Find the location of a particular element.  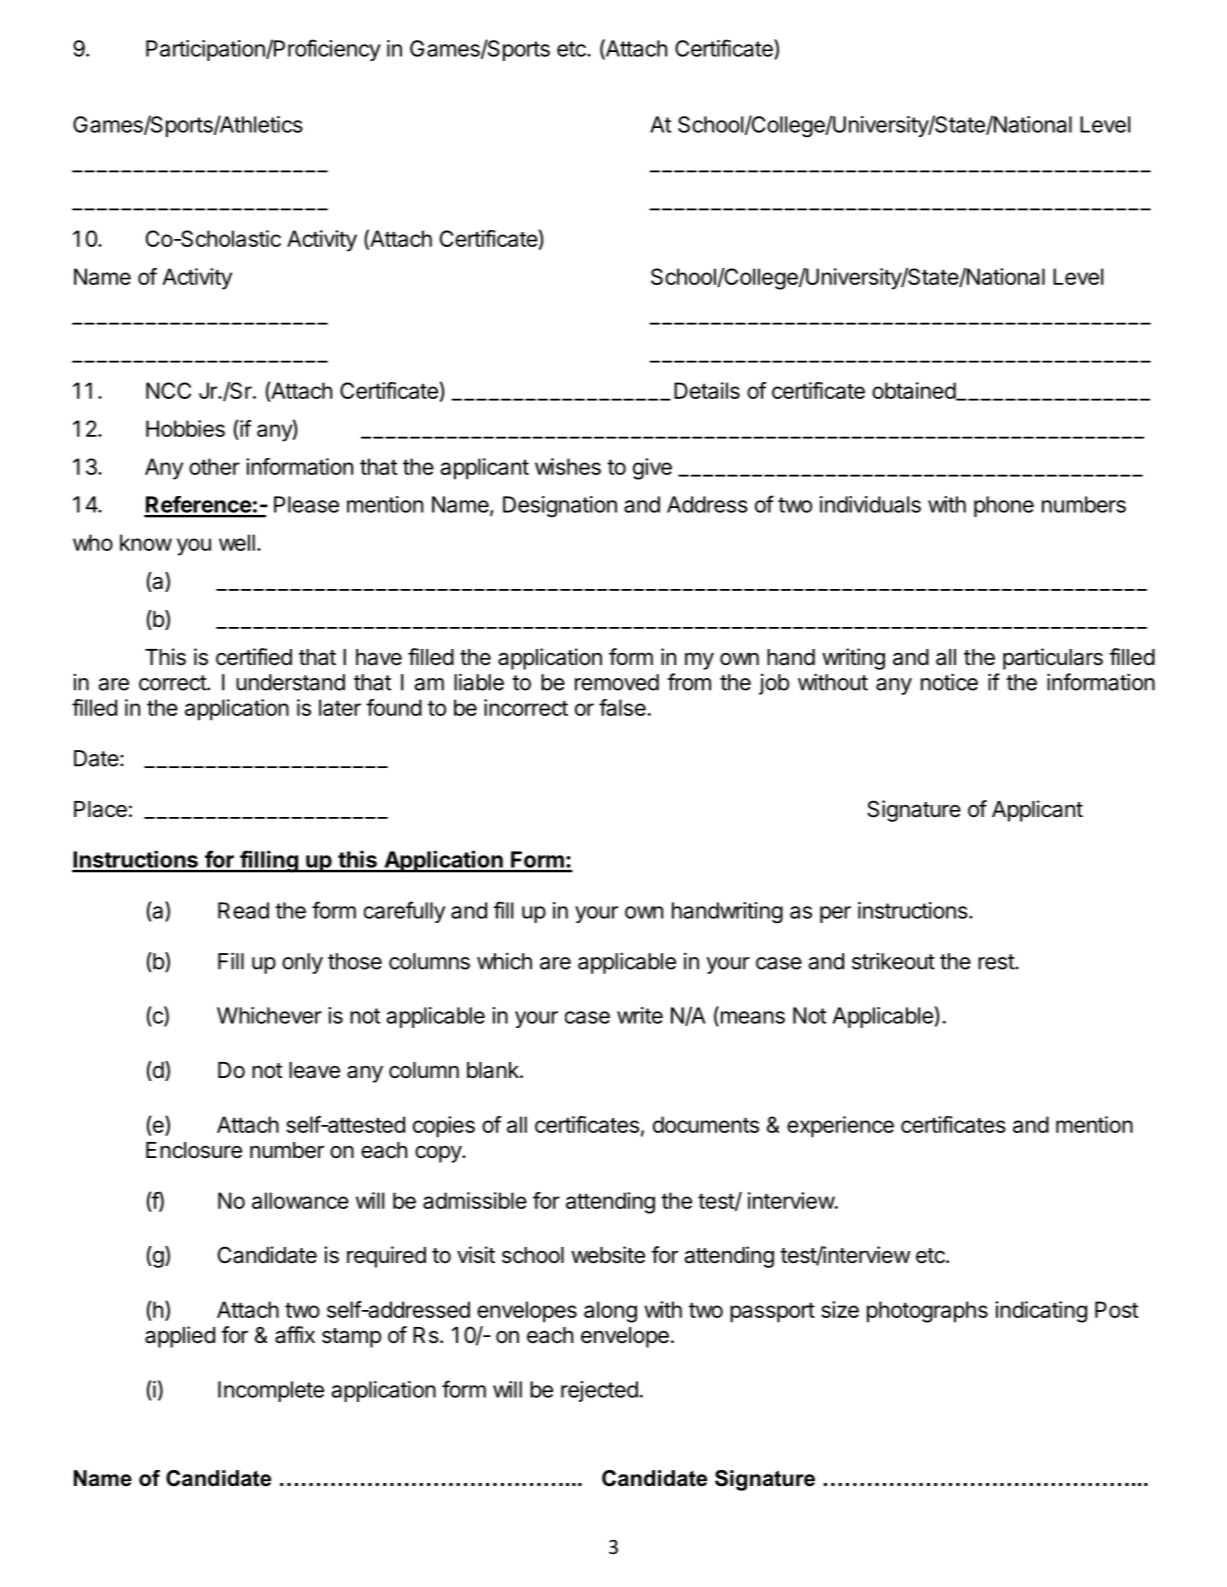

Hobbies is located at coordinates (185, 428).
